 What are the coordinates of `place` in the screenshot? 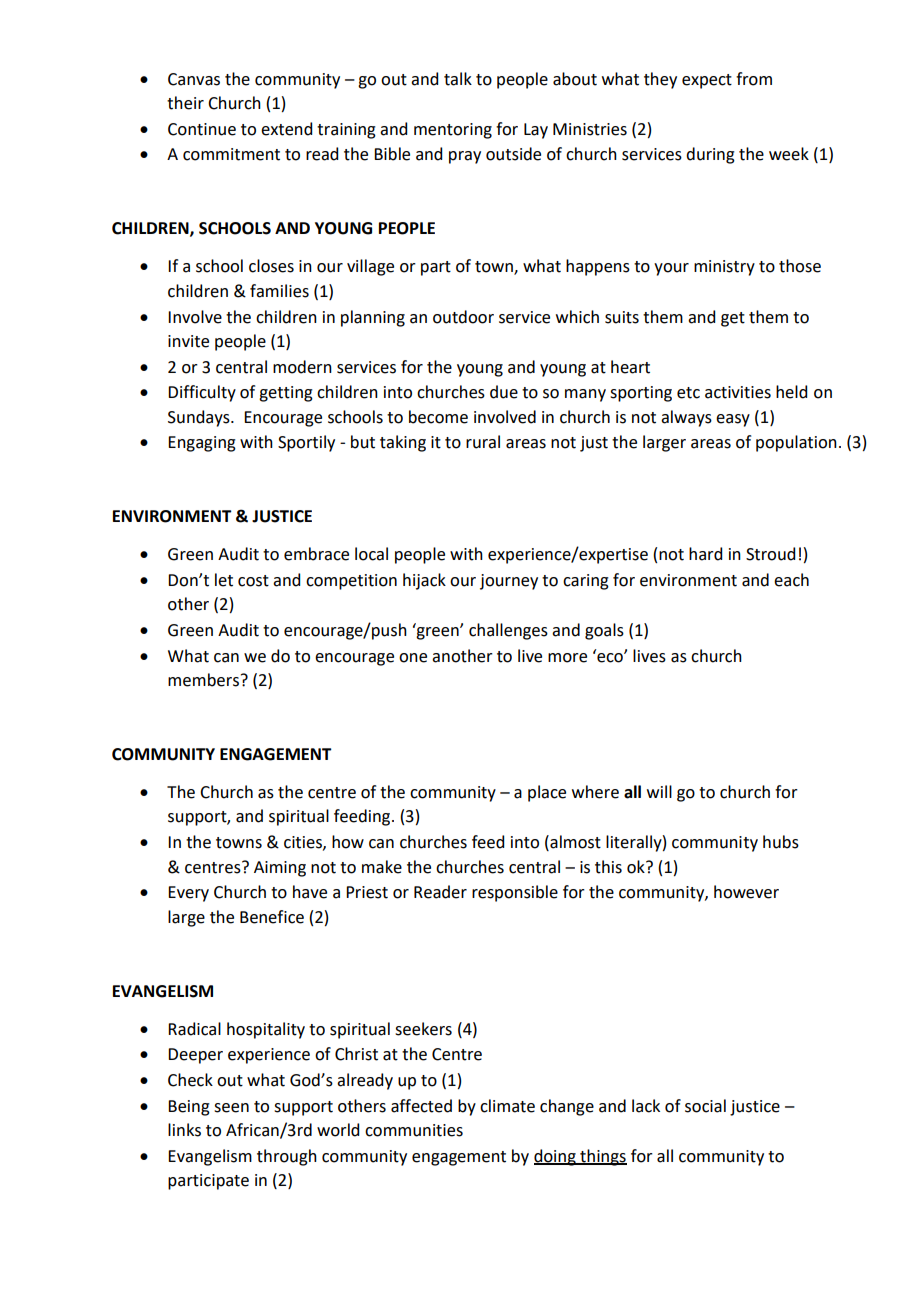 It's located at (547, 793).
